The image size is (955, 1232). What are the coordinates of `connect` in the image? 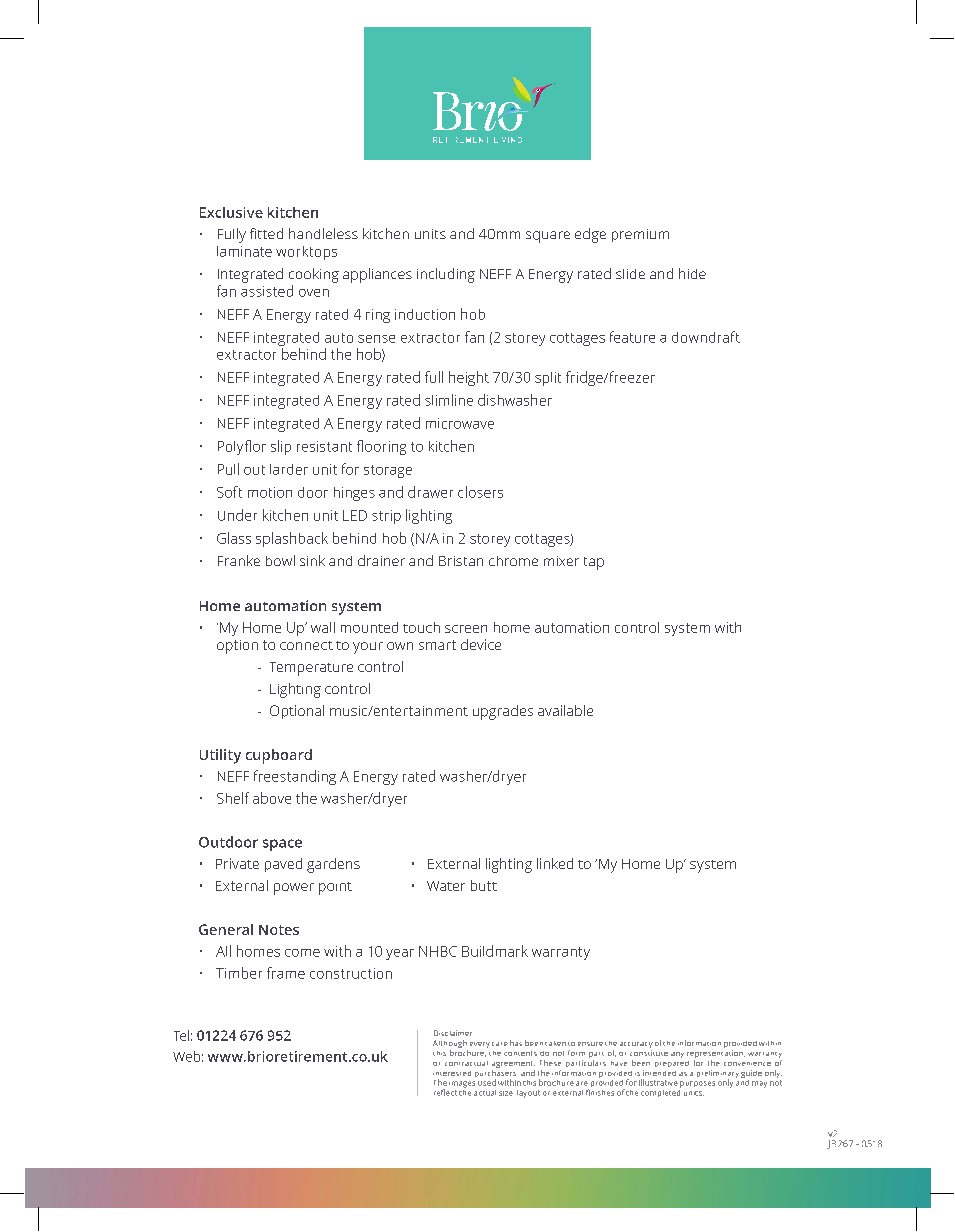 It's located at (306, 645).
